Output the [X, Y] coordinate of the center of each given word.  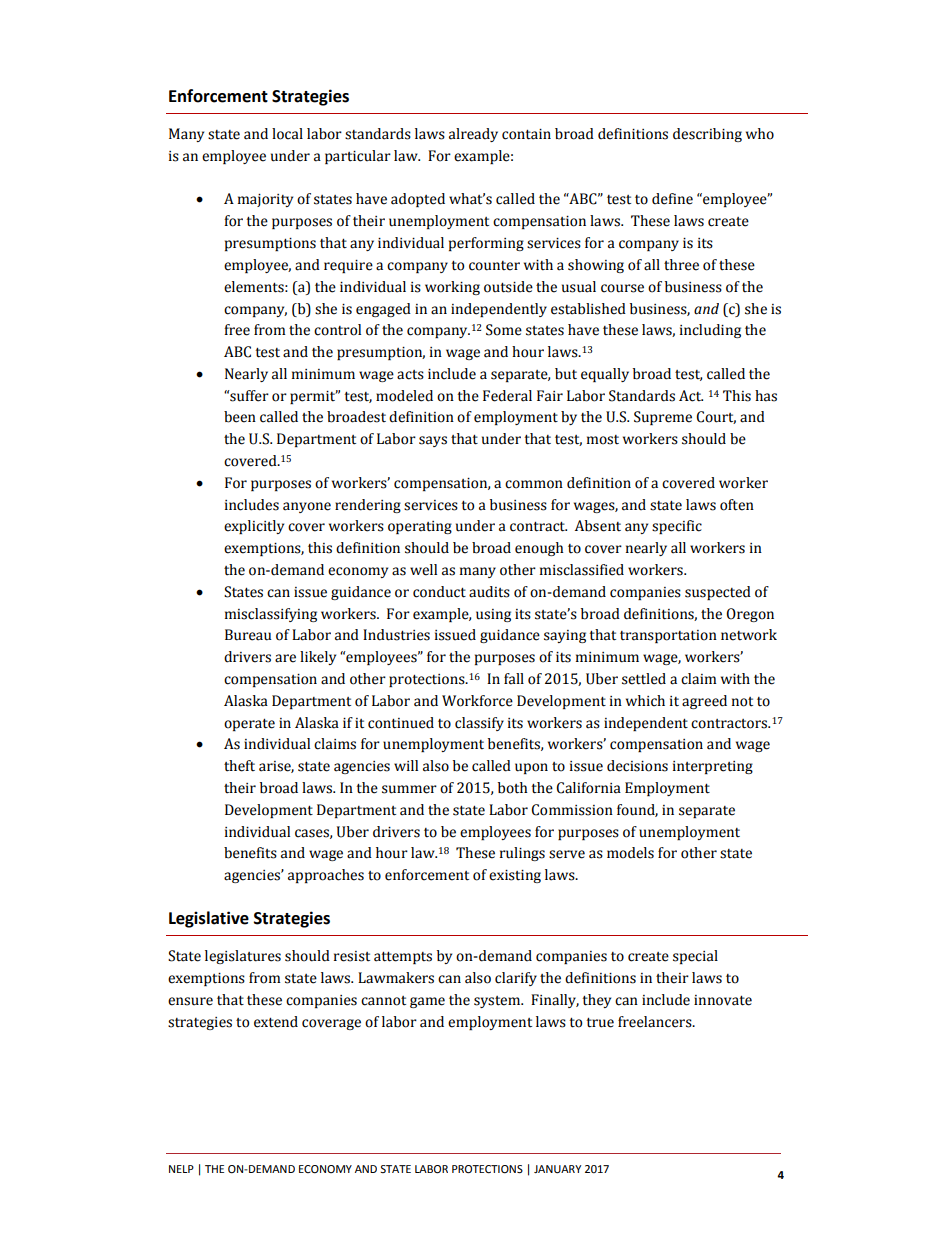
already [473, 135]
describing [707, 135]
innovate [723, 1000]
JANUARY [557, 1169]
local [287, 134]
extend [276, 1022]
